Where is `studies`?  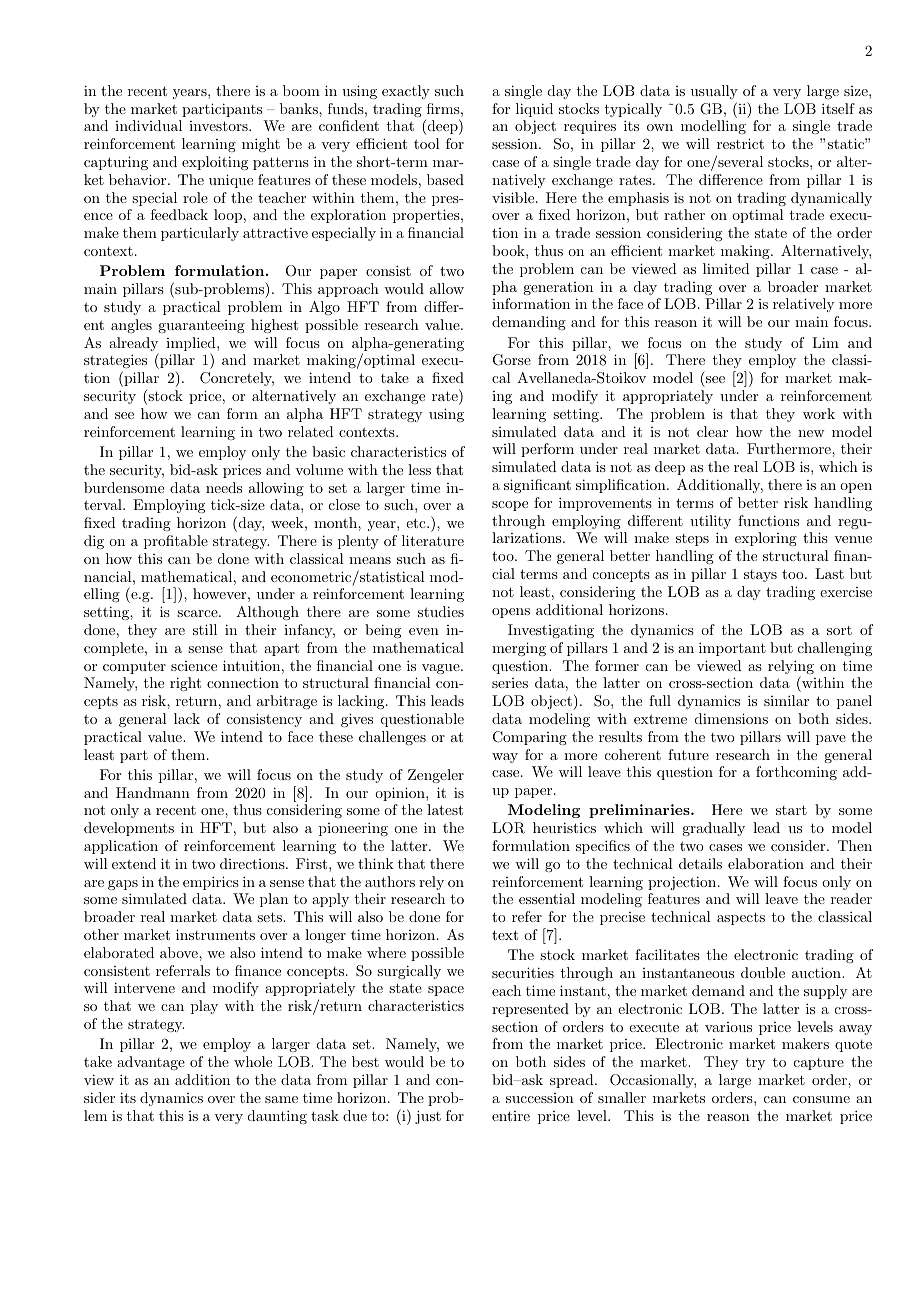
studies is located at coordinates (441, 611).
